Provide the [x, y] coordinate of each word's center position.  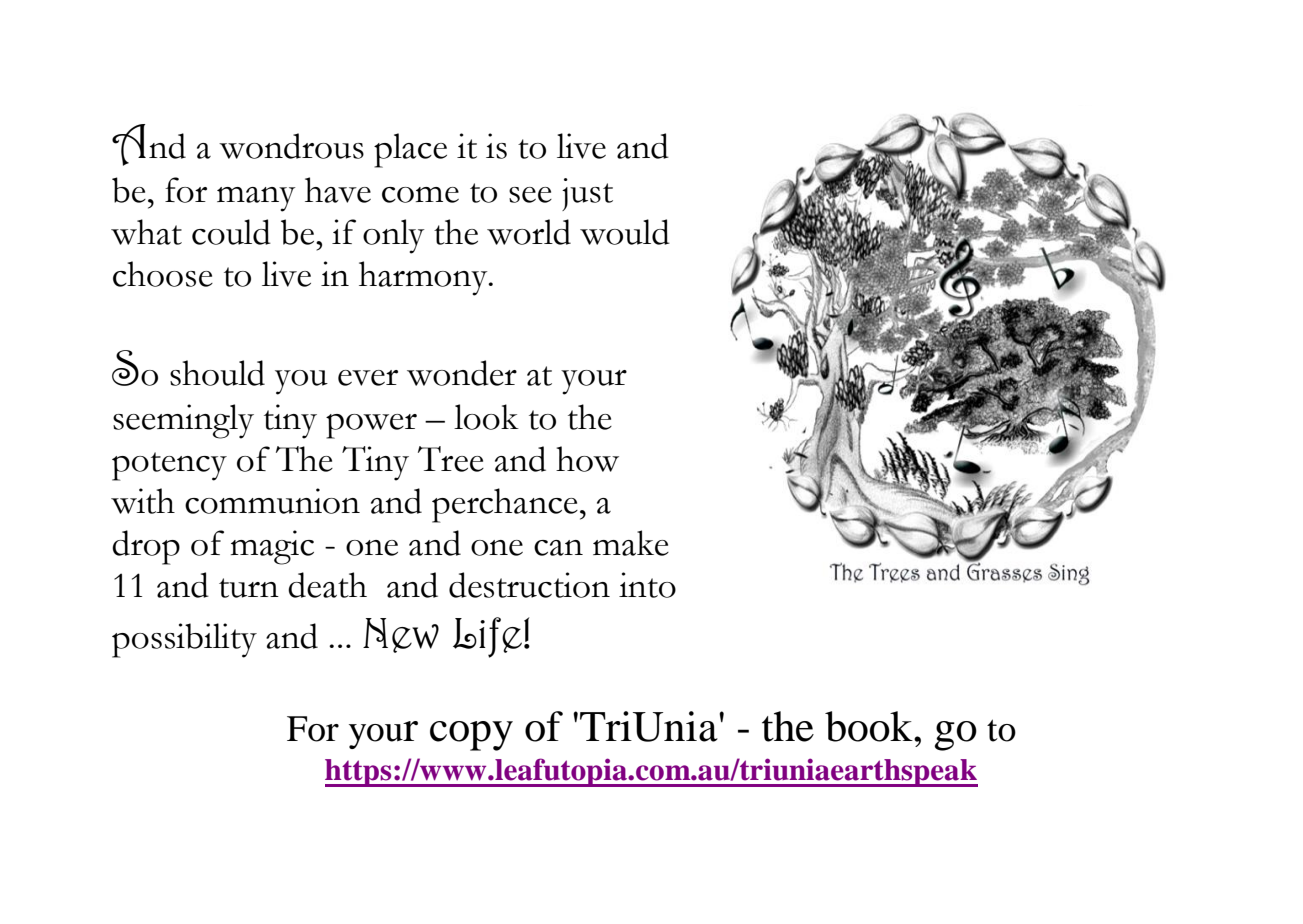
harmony [424, 278]
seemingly [183, 421]
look [486, 417]
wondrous [291, 146]
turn [249, 588]
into [647, 585]
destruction [529, 585]
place [410, 150]
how [587, 459]
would [625, 232]
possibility [184, 640]
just [587, 194]
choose [163, 274]
